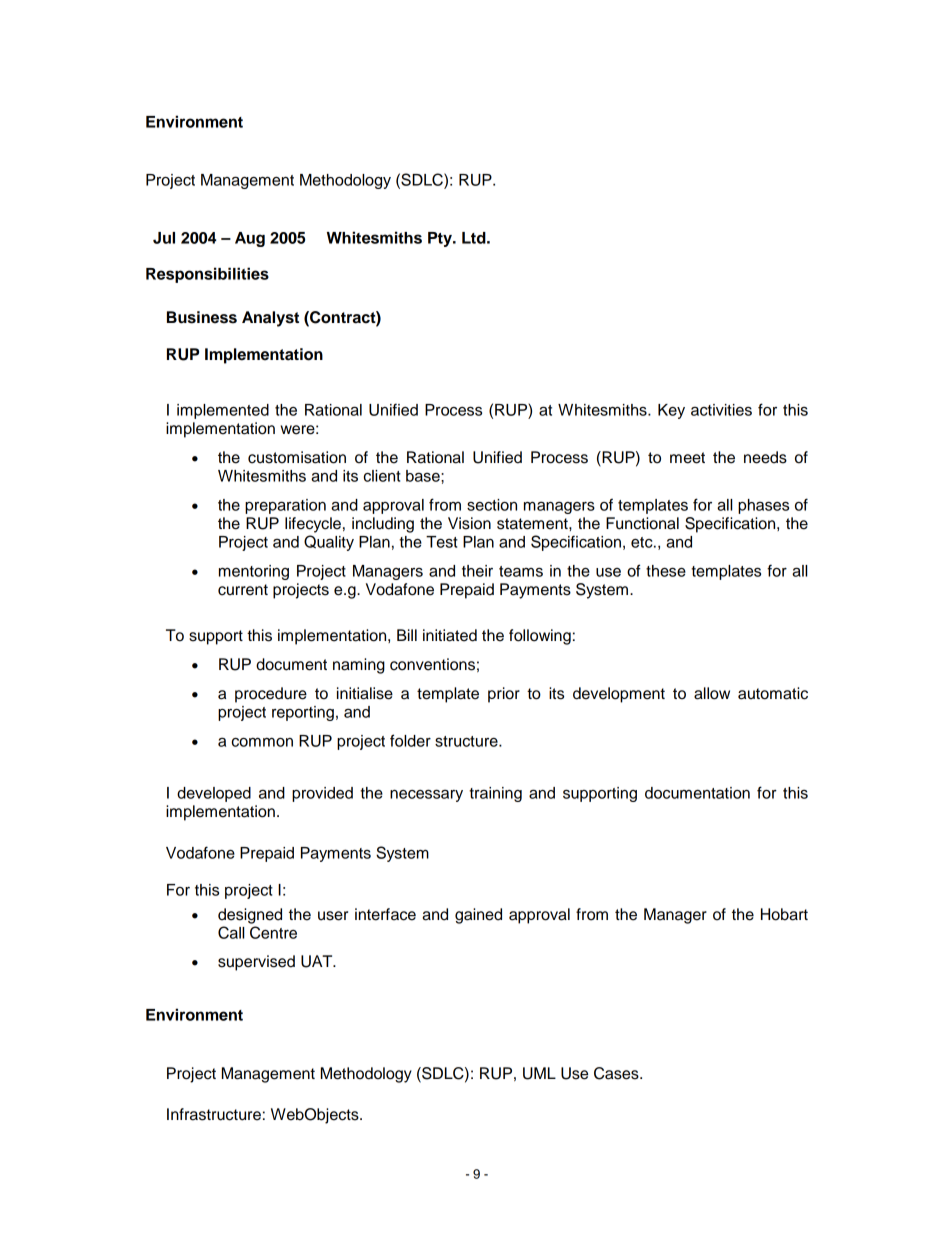 Image resolution: width=952 pixels, height=1233 pixels. I want to click on procedure, so click(271, 695).
